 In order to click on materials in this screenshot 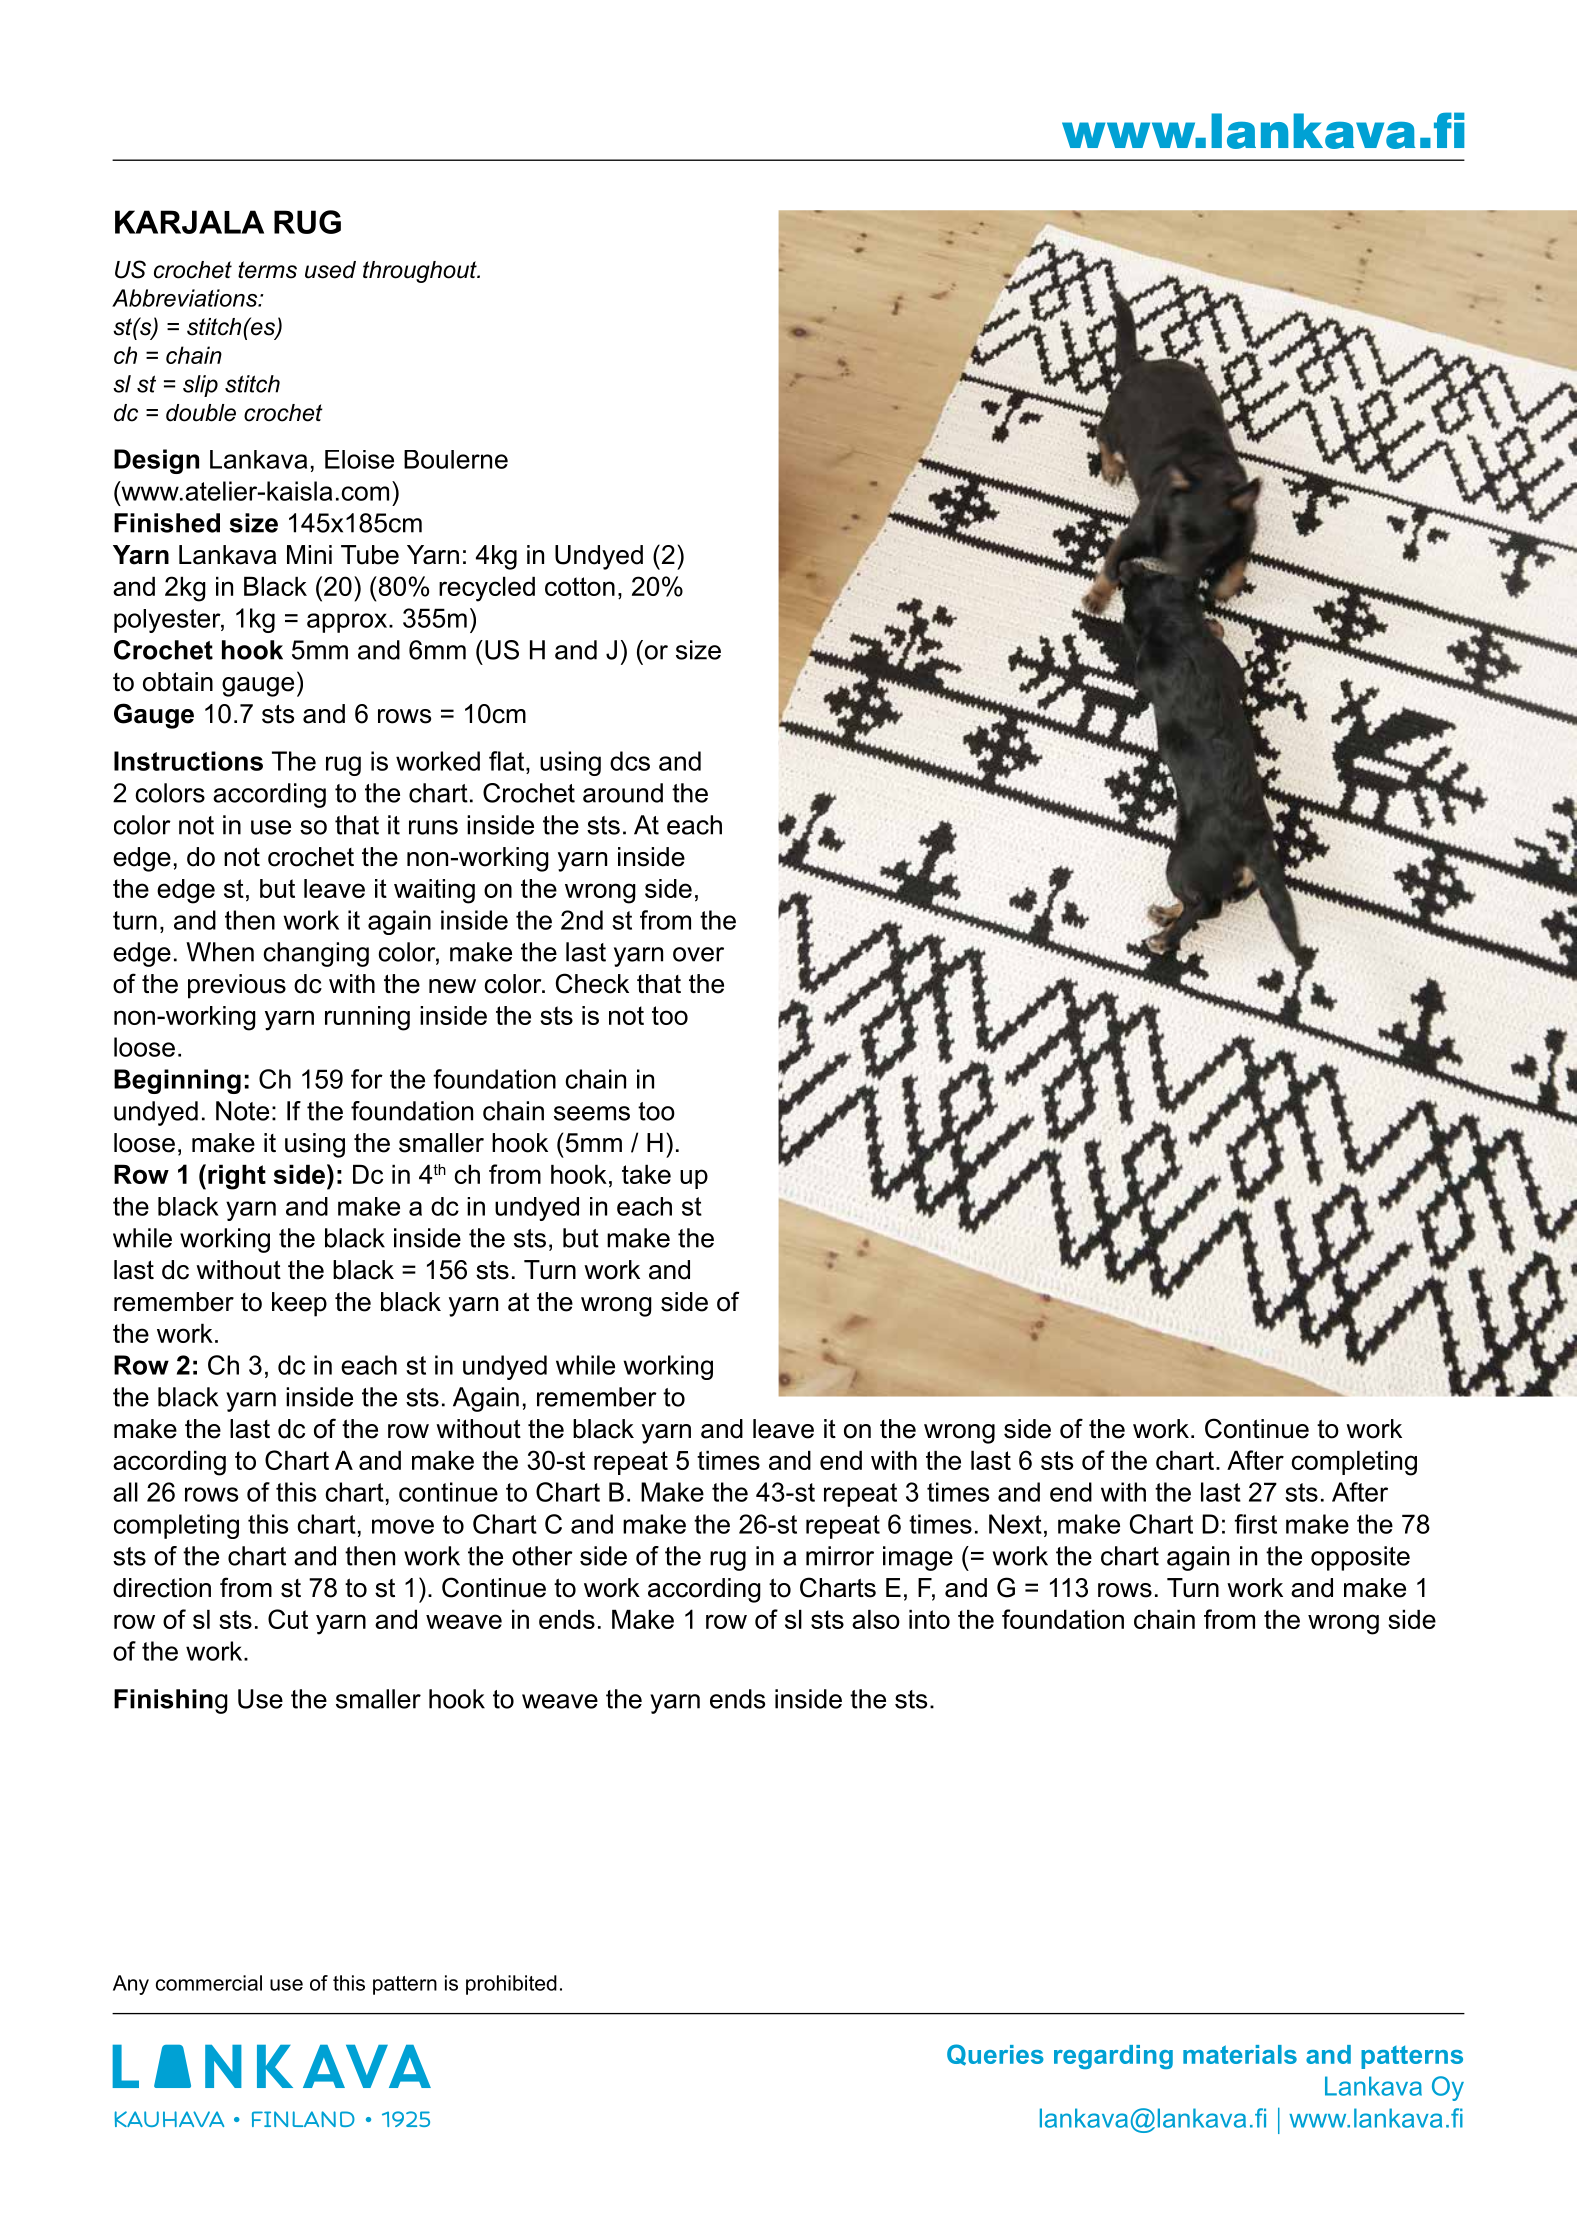, I will do `click(1240, 2054)`.
